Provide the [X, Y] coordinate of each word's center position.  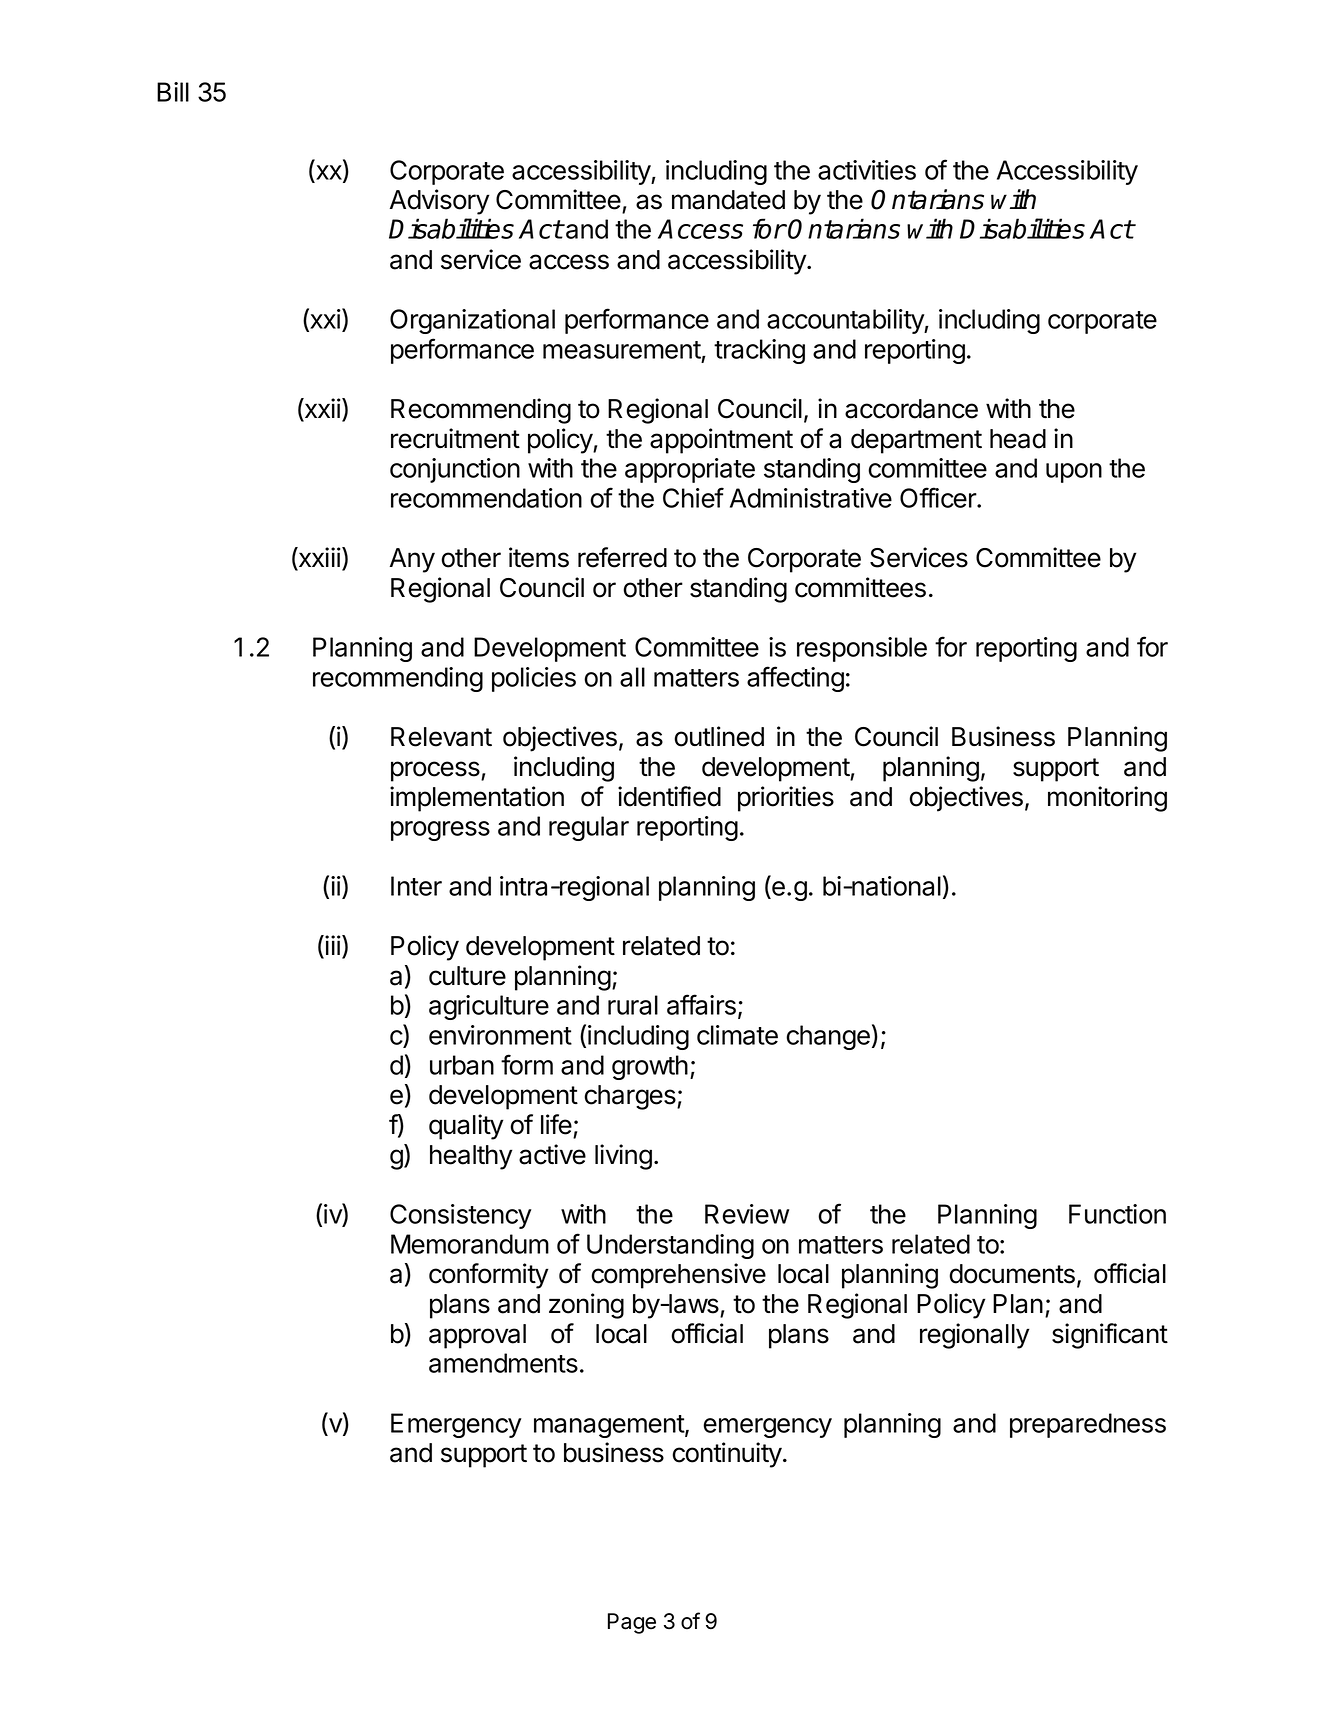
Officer [939, 497]
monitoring [1107, 799]
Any [412, 560]
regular [589, 828]
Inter [416, 886]
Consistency [460, 1216]
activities [867, 170]
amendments [503, 1363]
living [623, 1157]
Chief [693, 497]
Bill [173, 92]
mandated [728, 200]
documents [1012, 1274]
